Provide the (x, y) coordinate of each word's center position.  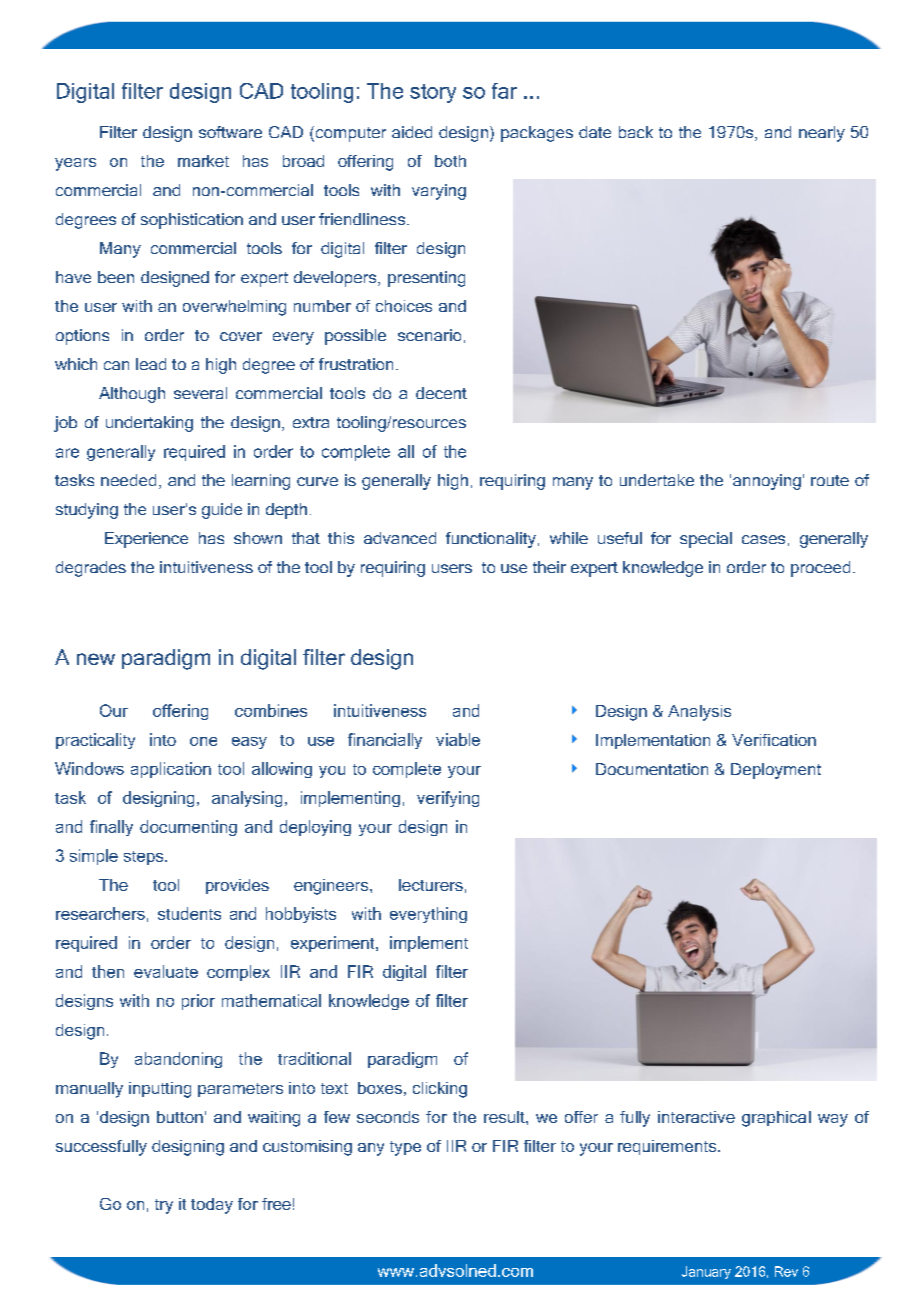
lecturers (431, 885)
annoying (767, 482)
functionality (491, 540)
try (164, 1206)
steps (145, 858)
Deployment (776, 771)
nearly (822, 134)
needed (128, 480)
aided (412, 132)
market (203, 161)
